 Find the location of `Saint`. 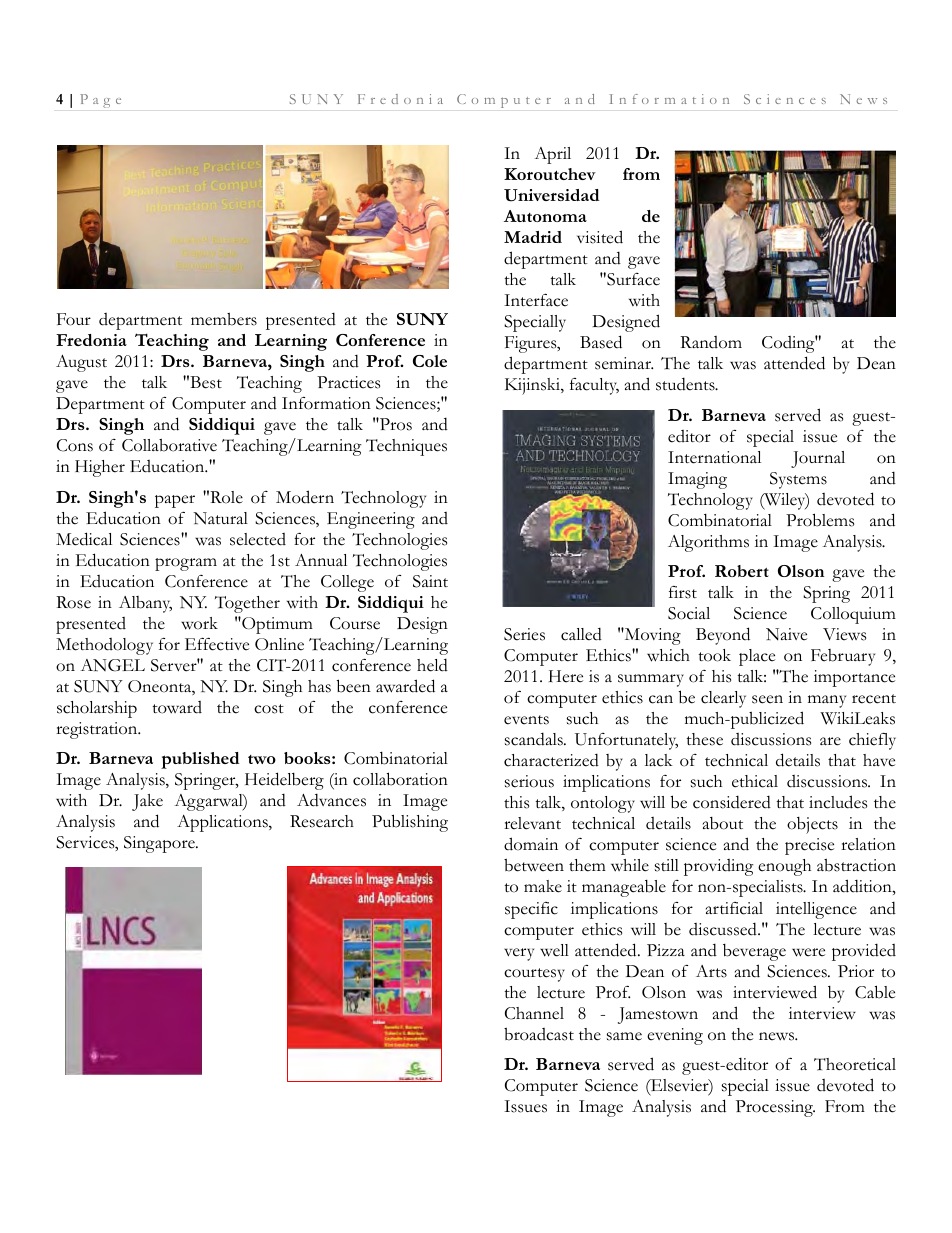

Saint is located at coordinates (430, 581).
